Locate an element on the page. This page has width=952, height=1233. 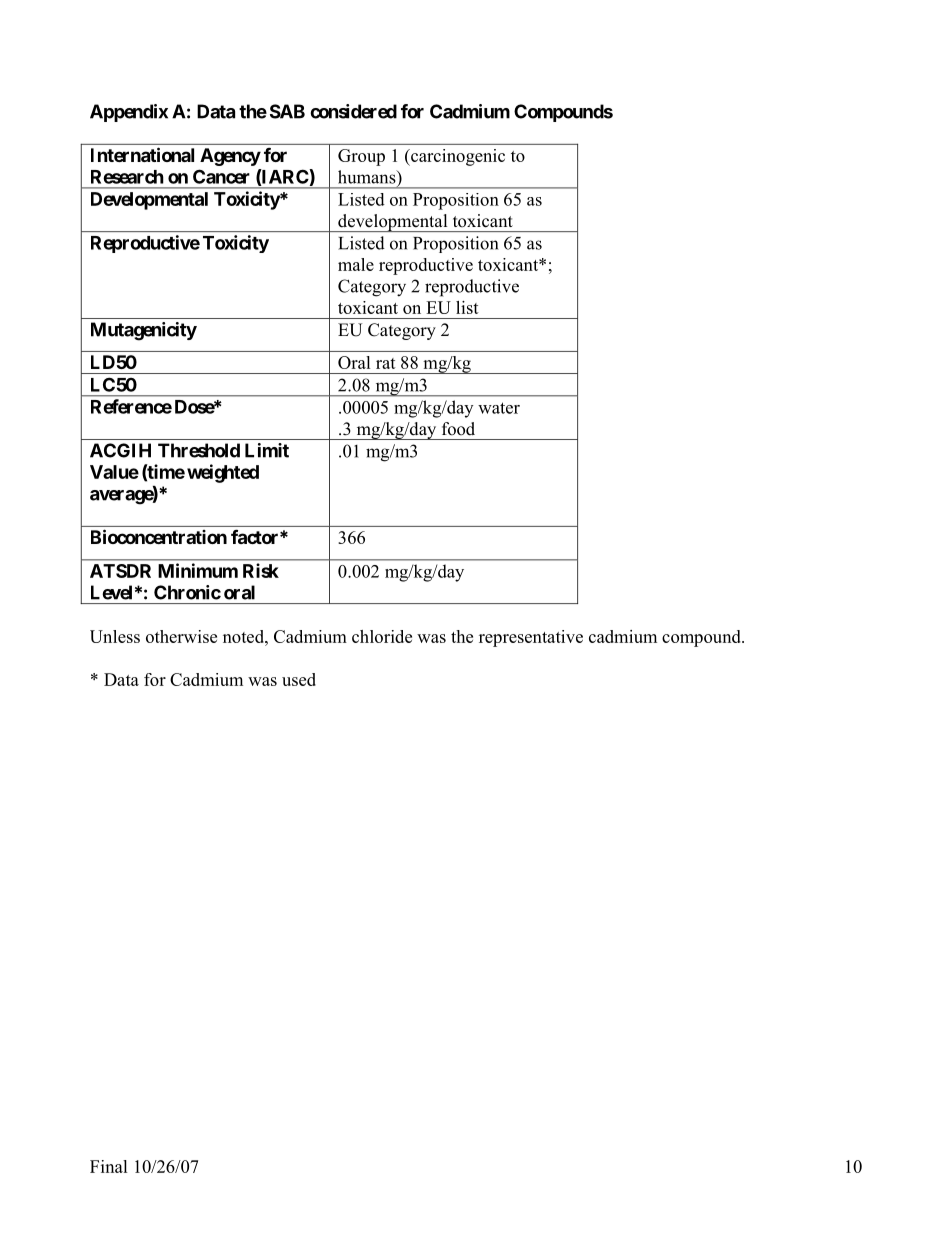
Limit is located at coordinates (267, 450).
